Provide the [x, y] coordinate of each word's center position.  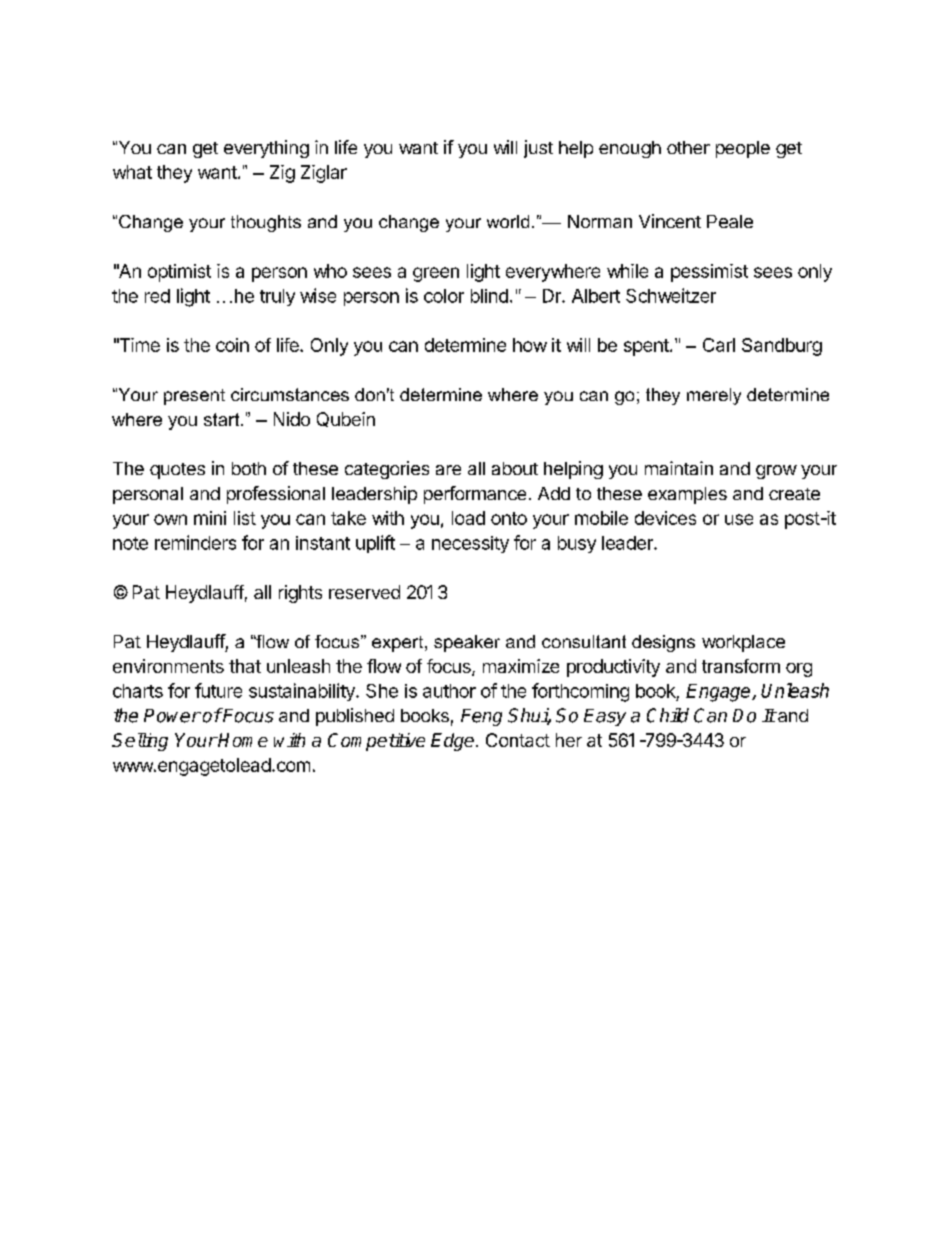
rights [300, 594]
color [444, 296]
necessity [470, 544]
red [157, 296]
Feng [481, 717]
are [448, 470]
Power [172, 716]
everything [266, 149]
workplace [743, 643]
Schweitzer [671, 295]
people [743, 149]
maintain [679, 468]
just [538, 149]
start [223, 419]
